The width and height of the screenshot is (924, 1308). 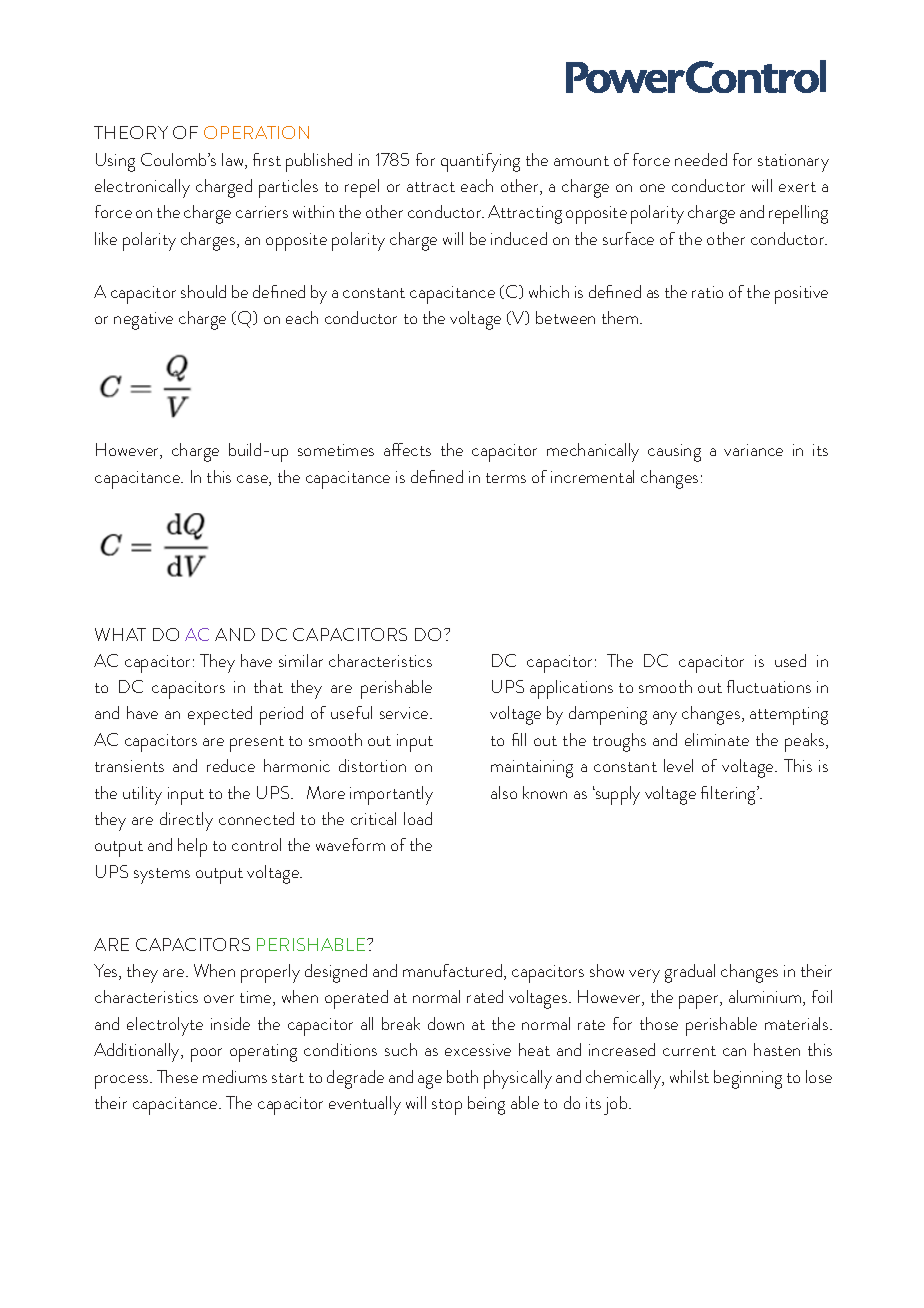 I want to click on WHAT, so click(x=120, y=634).
